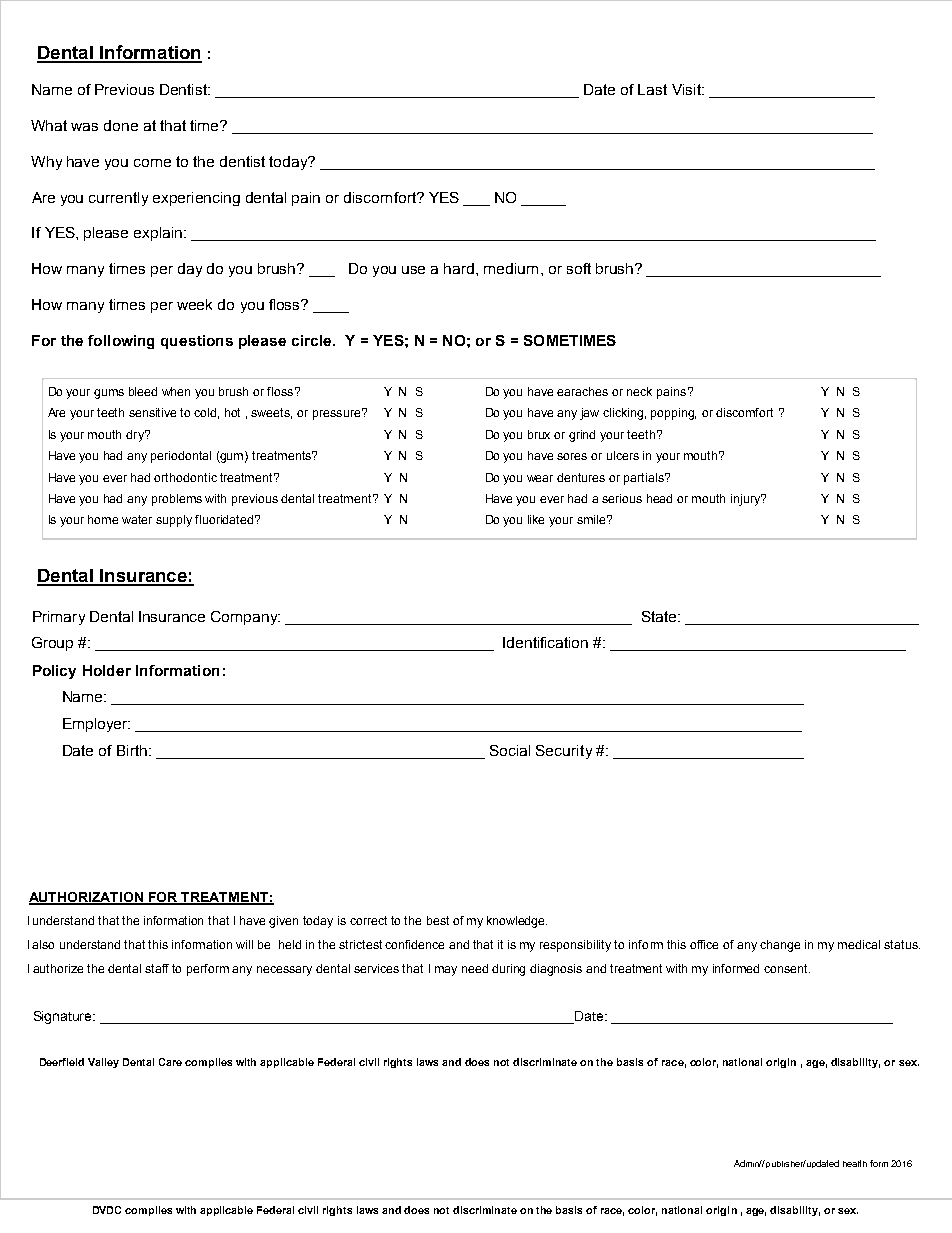  Describe the element at coordinates (545, 642) in the screenshot. I see `Identification` at that location.
